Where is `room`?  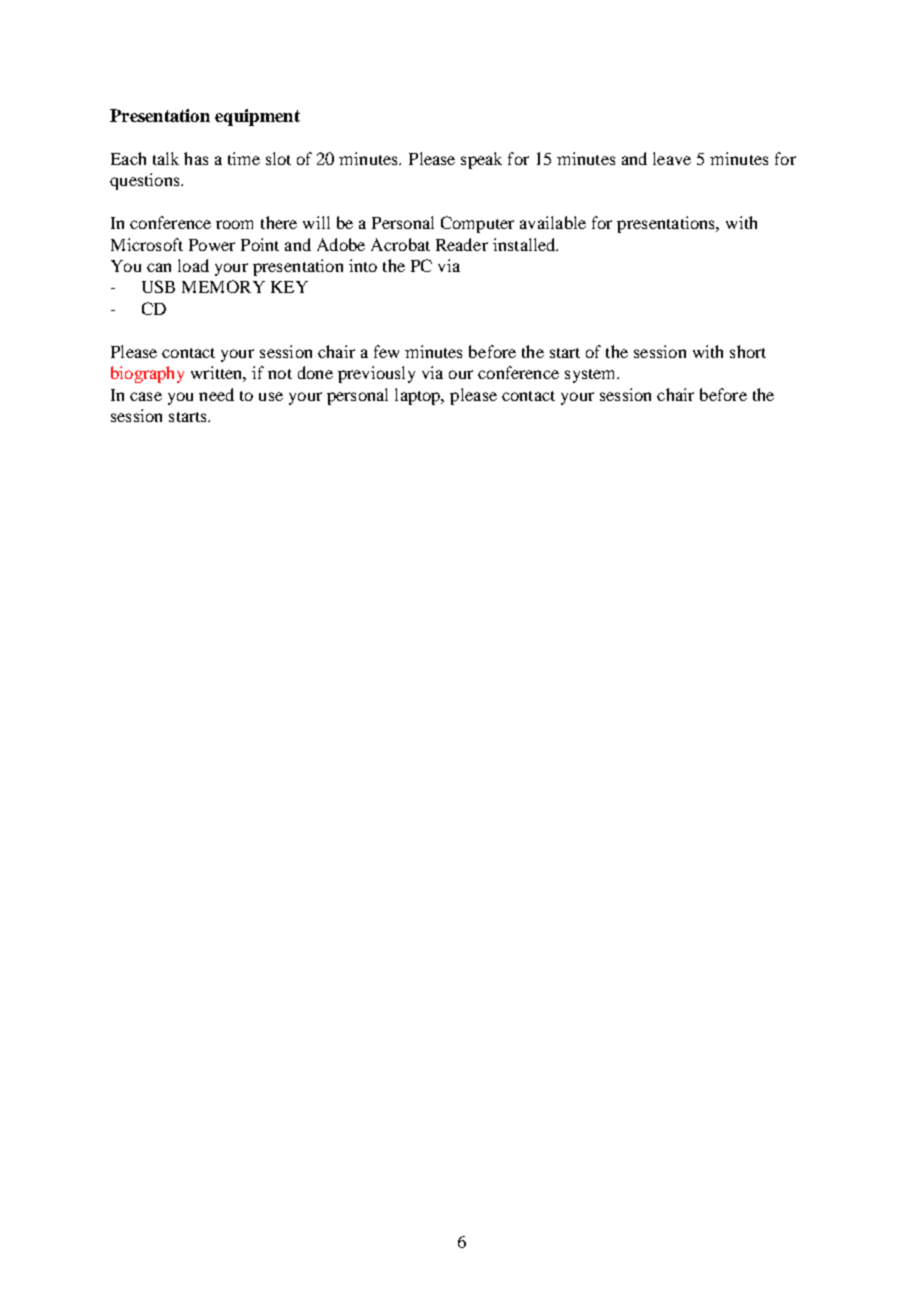 room is located at coordinates (234, 224).
